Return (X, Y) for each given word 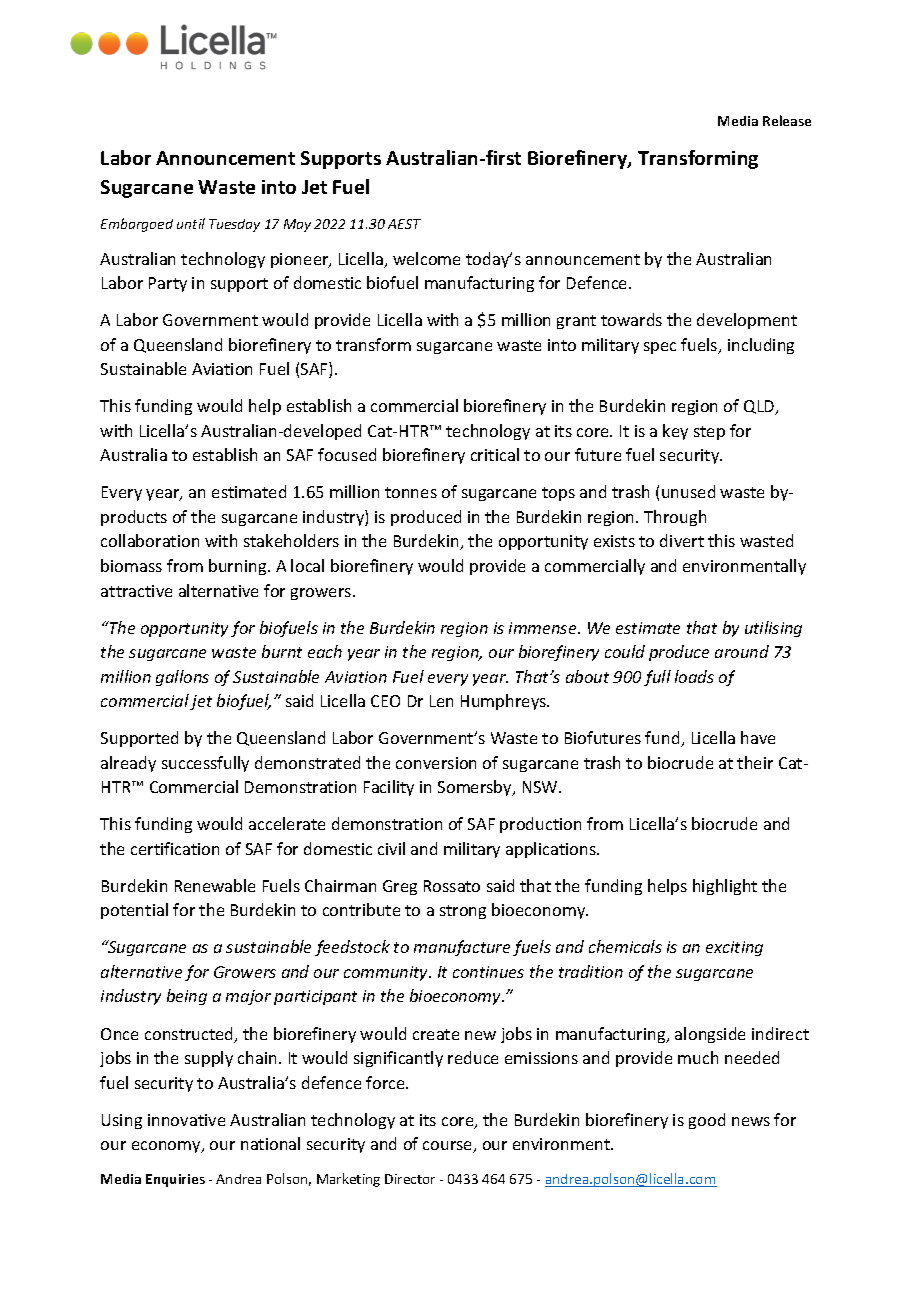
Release (787, 120)
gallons (182, 678)
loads (694, 676)
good (707, 1121)
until (191, 223)
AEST (404, 224)
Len (441, 701)
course (449, 1147)
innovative (186, 1120)
